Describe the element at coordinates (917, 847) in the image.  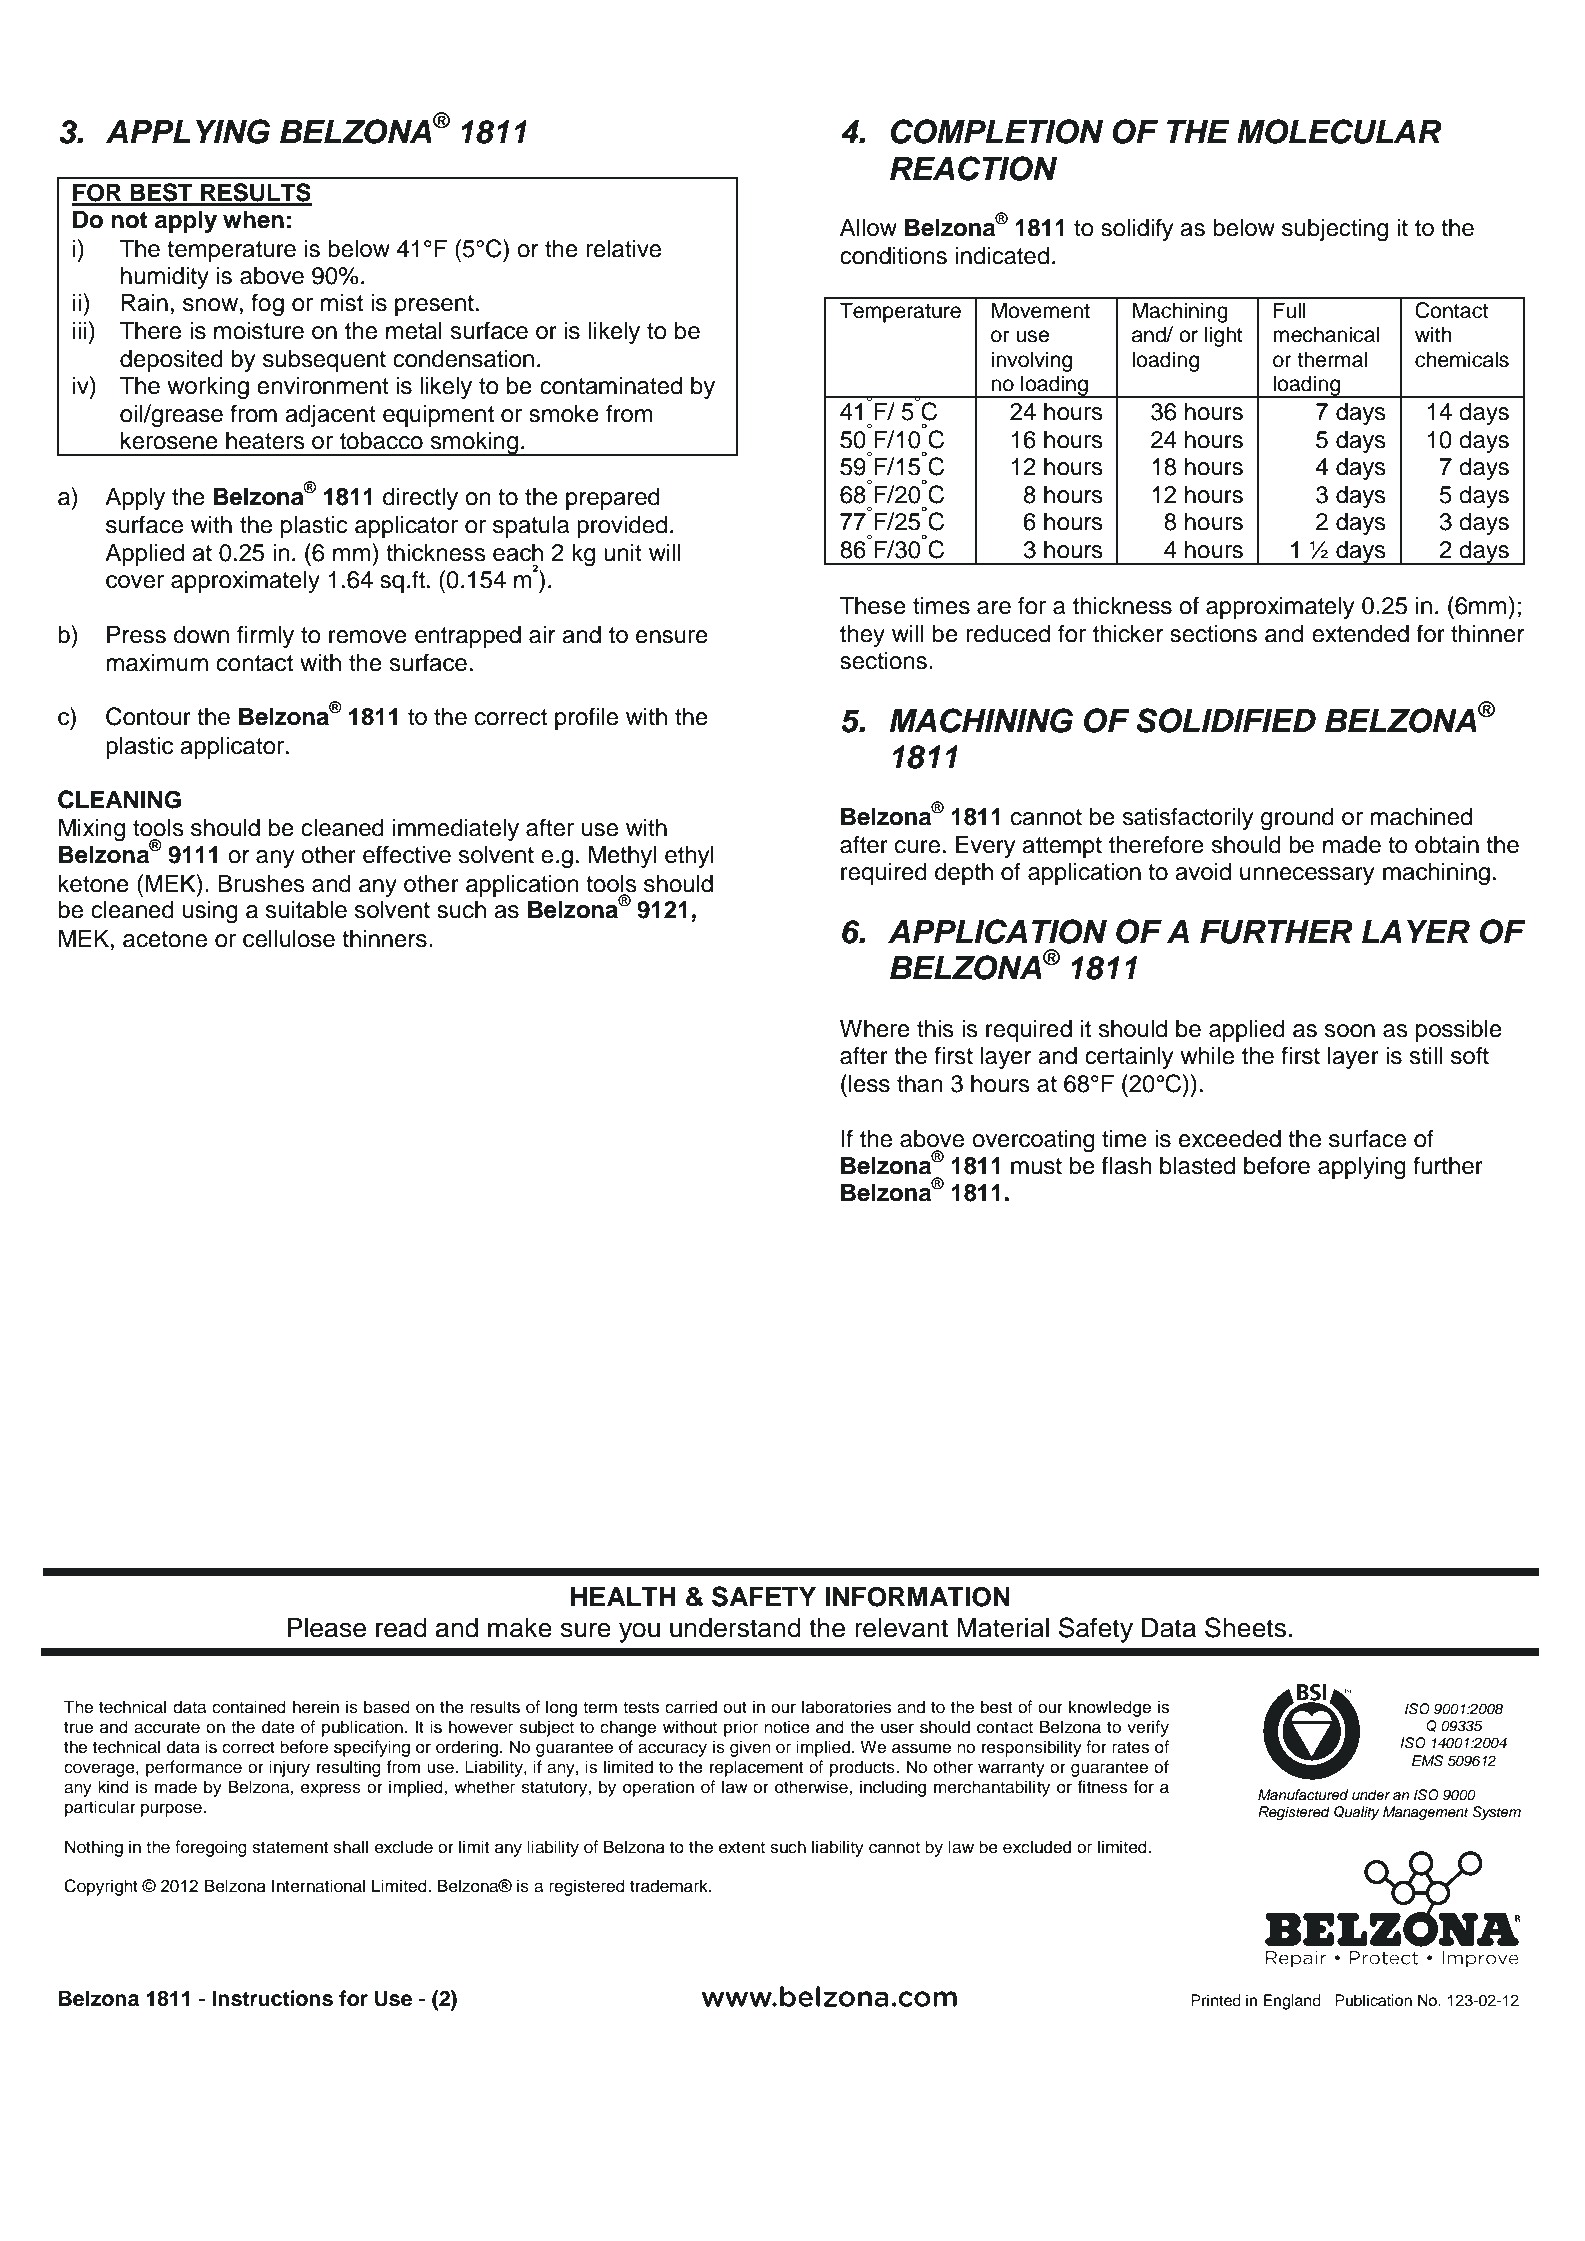
I see `cure` at that location.
